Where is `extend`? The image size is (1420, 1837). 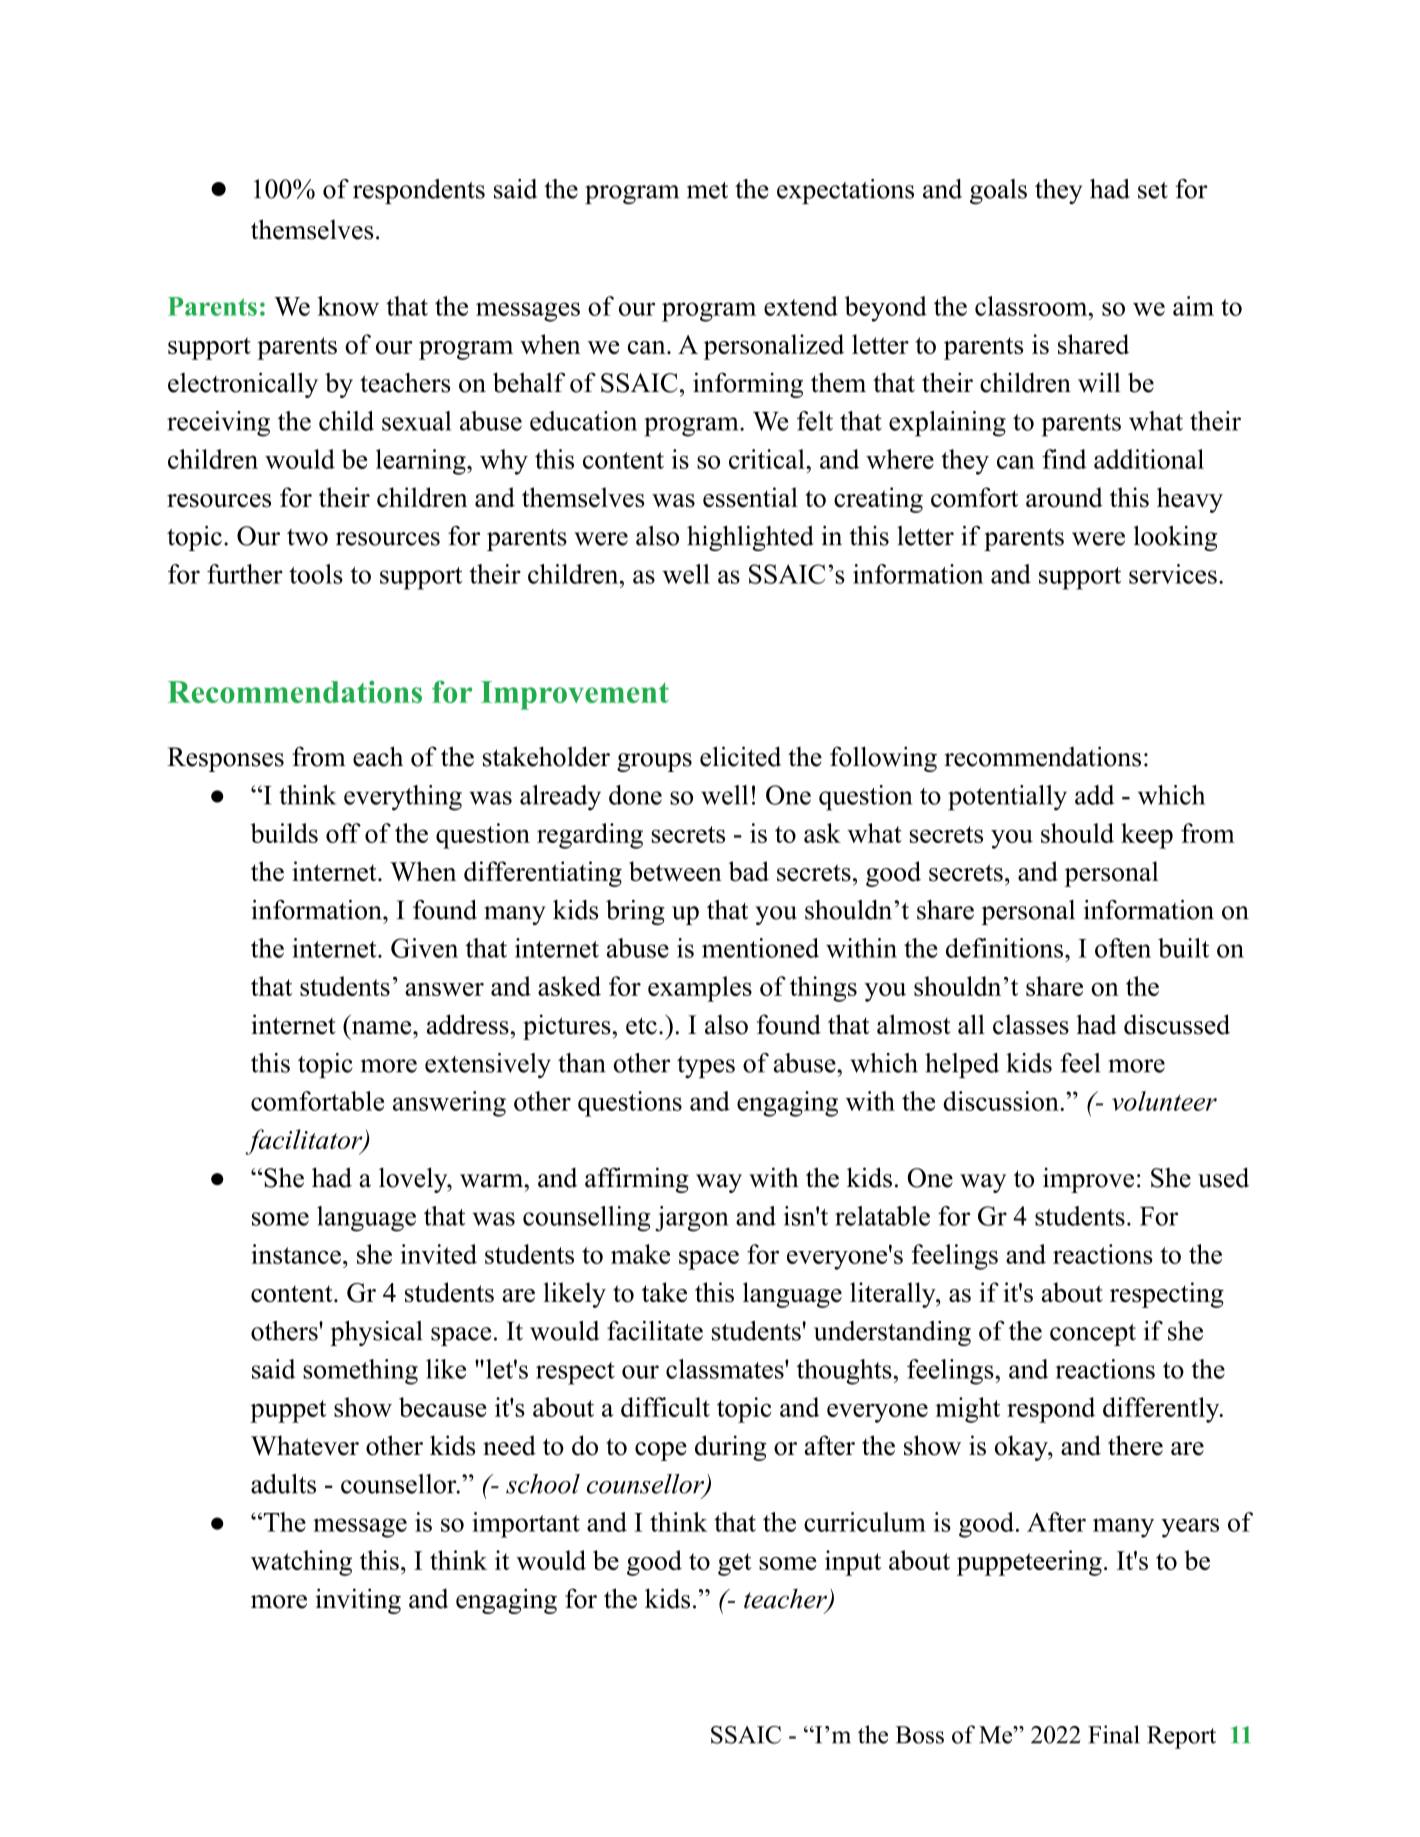 extend is located at coordinates (801, 306).
